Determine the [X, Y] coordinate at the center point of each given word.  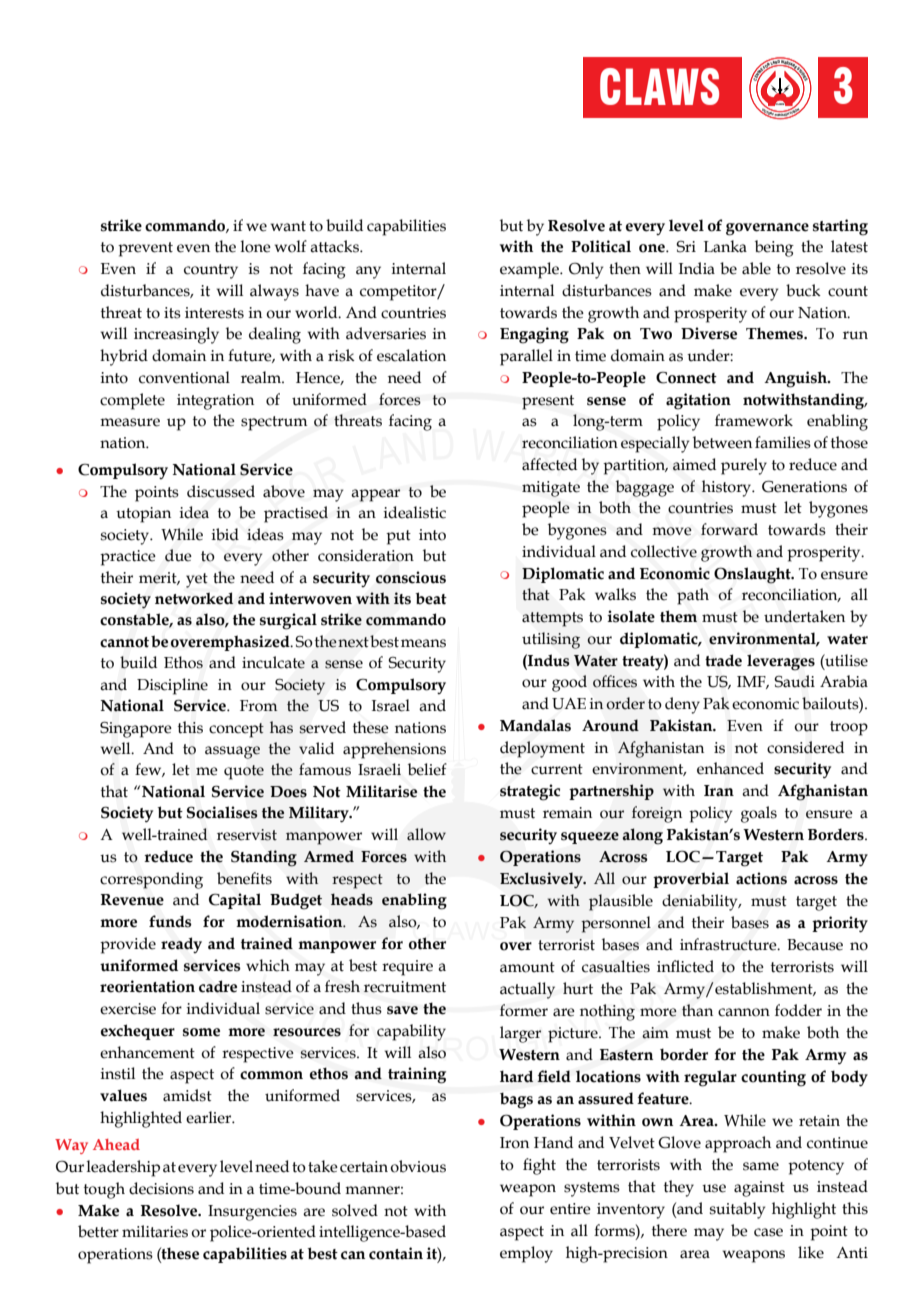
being [774, 248]
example [531, 270]
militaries [155, 1231]
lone [255, 246]
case [768, 1232]
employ [526, 1254]
